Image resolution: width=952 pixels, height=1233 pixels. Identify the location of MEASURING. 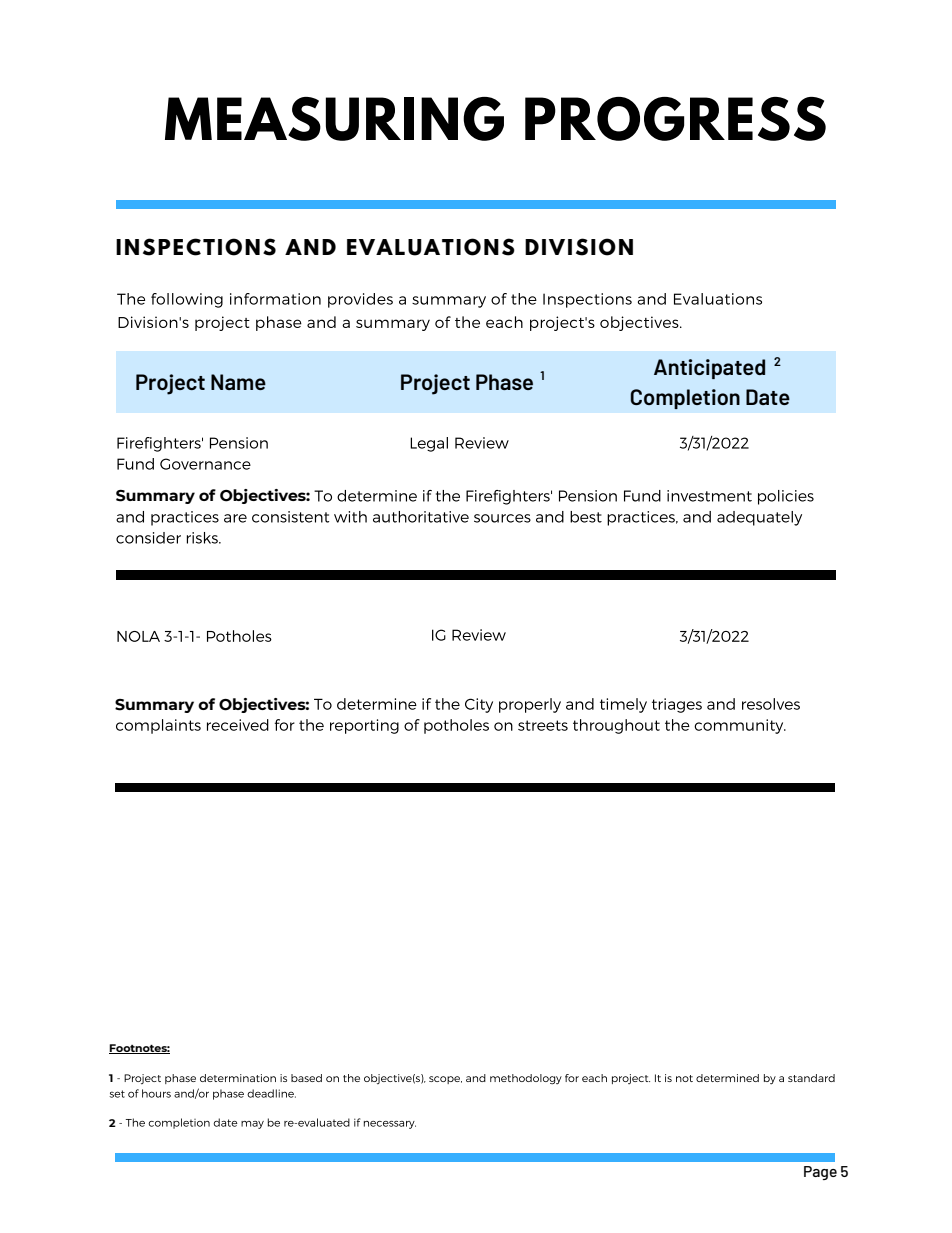
(334, 119).
